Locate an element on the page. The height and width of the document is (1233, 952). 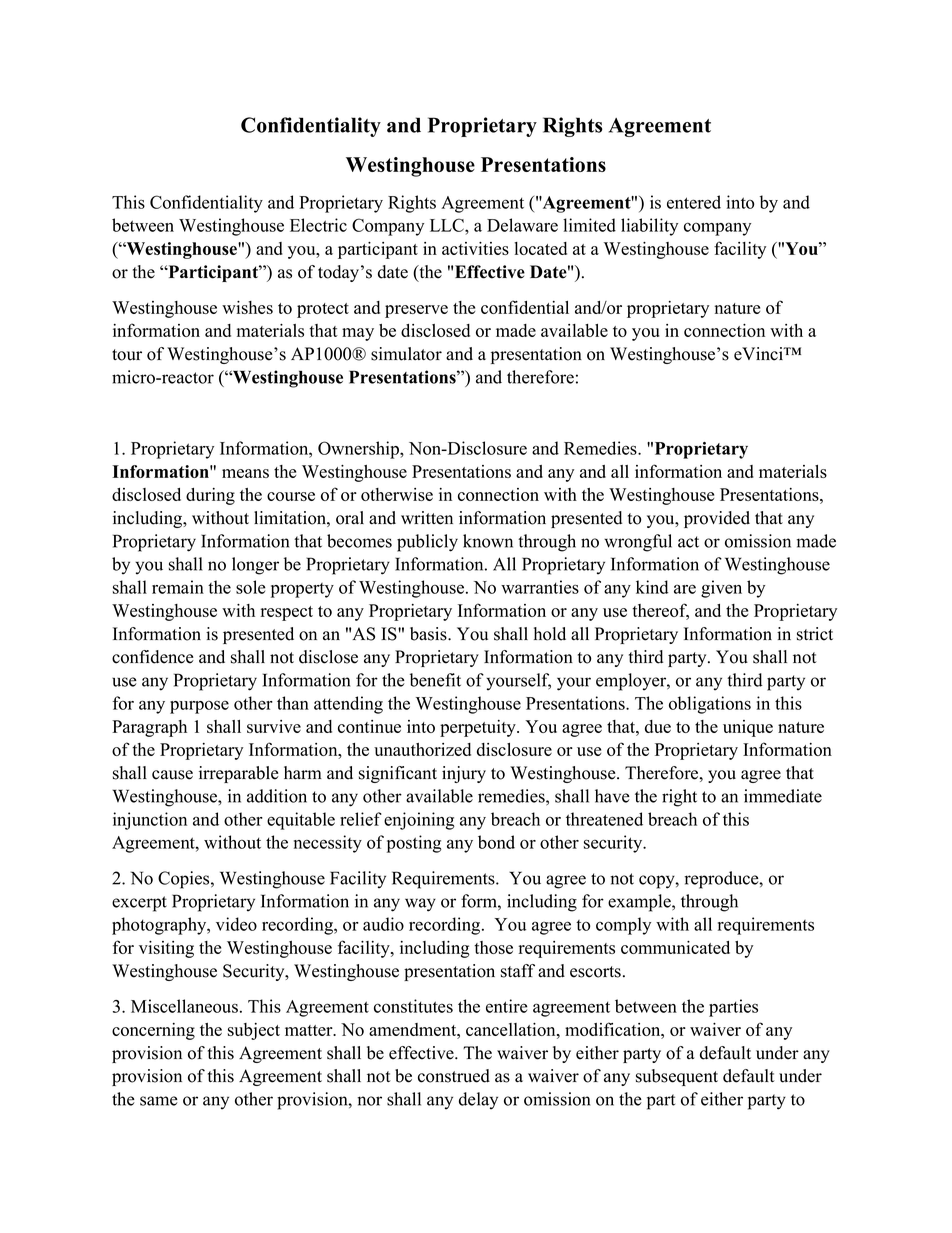
subsequent is located at coordinates (677, 1077).
